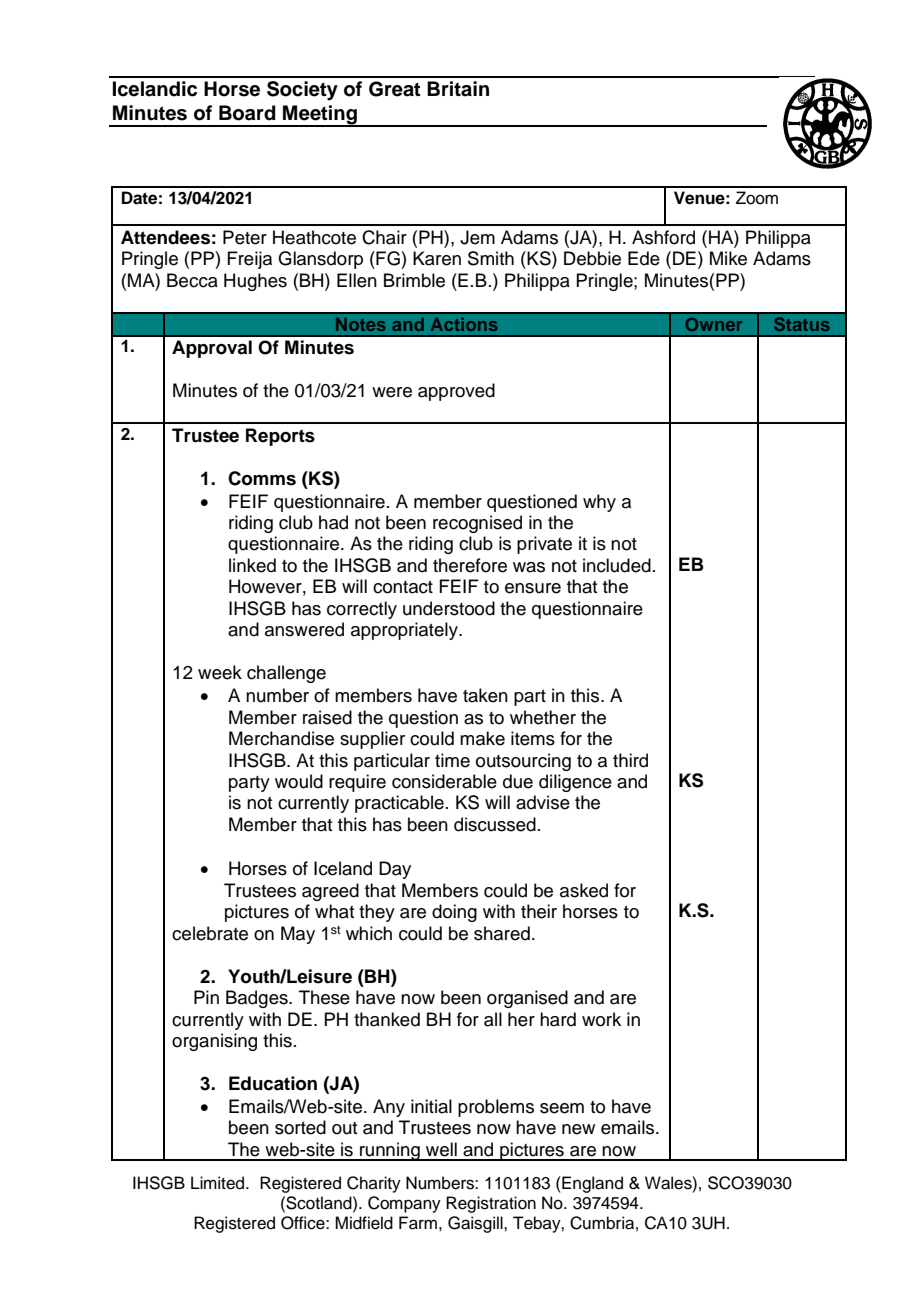  What do you see at coordinates (299, 781) in the document?
I see `would` at bounding box center [299, 781].
